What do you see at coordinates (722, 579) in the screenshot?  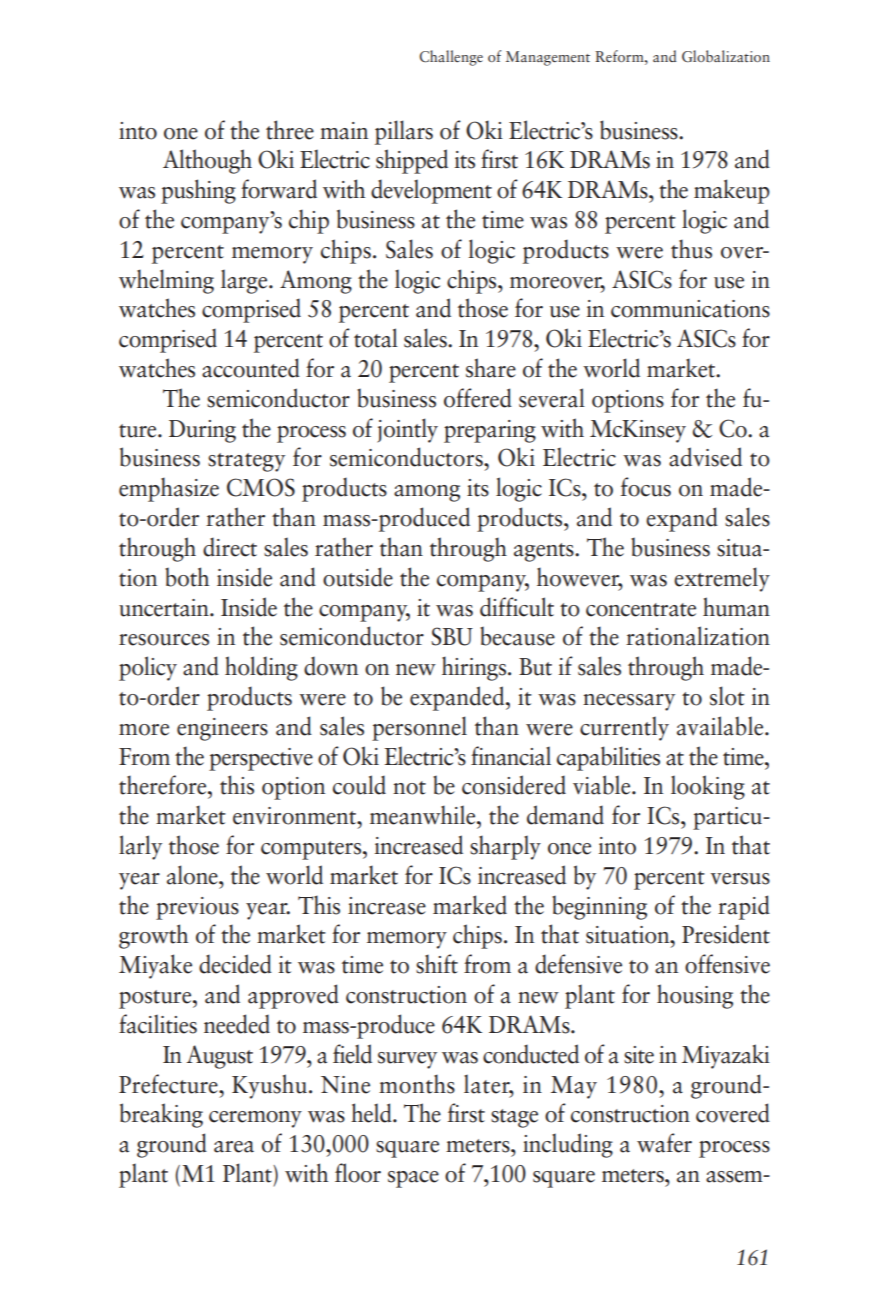 I see `extremely` at bounding box center [722, 579].
